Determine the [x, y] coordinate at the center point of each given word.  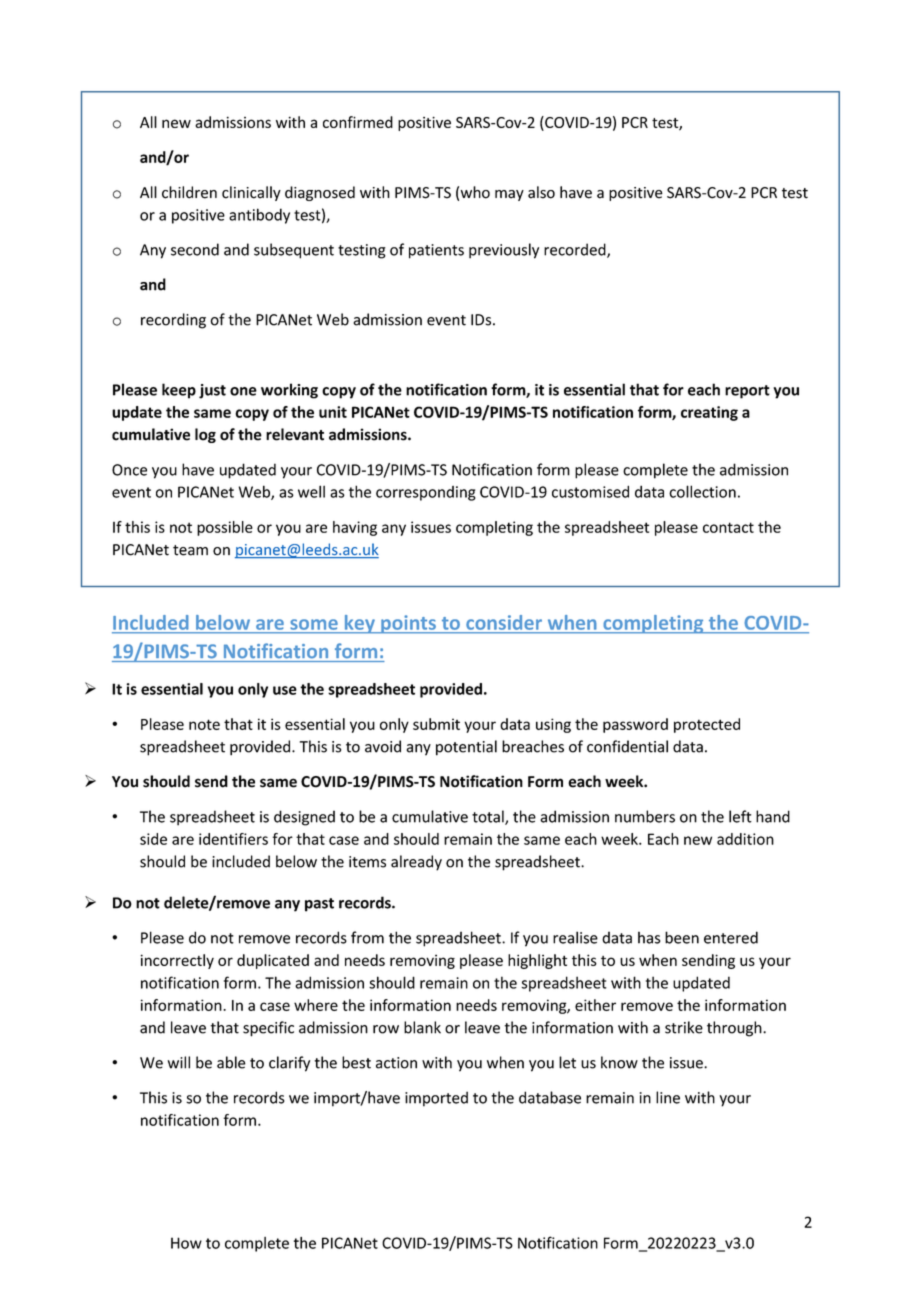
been [682, 937]
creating [709, 413]
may [509, 195]
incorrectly [177, 961]
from [367, 937]
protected [707, 725]
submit [436, 724]
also [541, 192]
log [205, 435]
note [204, 724]
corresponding [426, 493]
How [186, 1243]
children [189, 192]
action [396, 1063]
